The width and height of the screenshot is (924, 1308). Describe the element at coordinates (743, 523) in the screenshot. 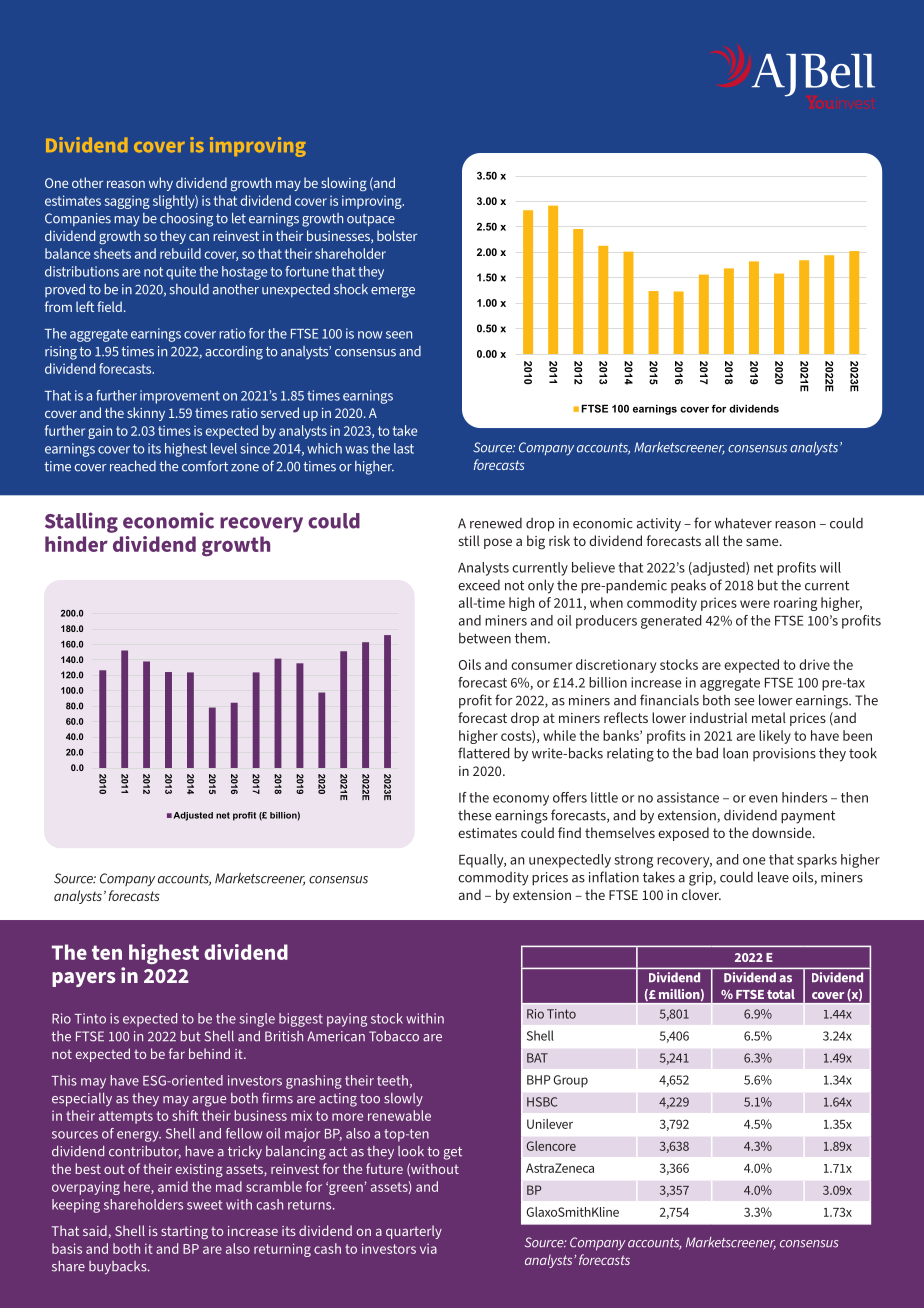

I see `whatever` at that location.
